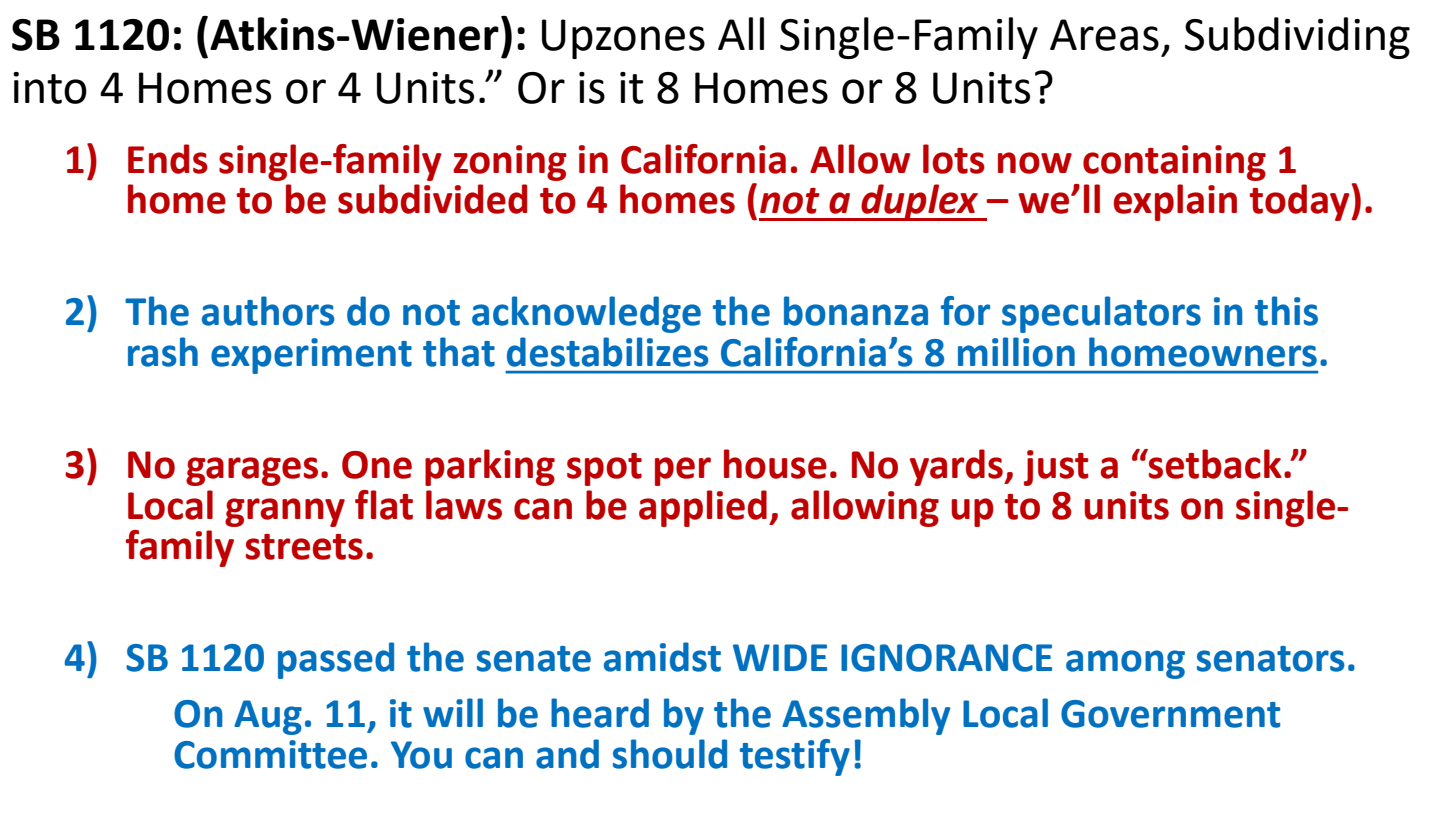 This screenshot has height=819, width=1456. I want to click on zoning, so click(510, 163).
